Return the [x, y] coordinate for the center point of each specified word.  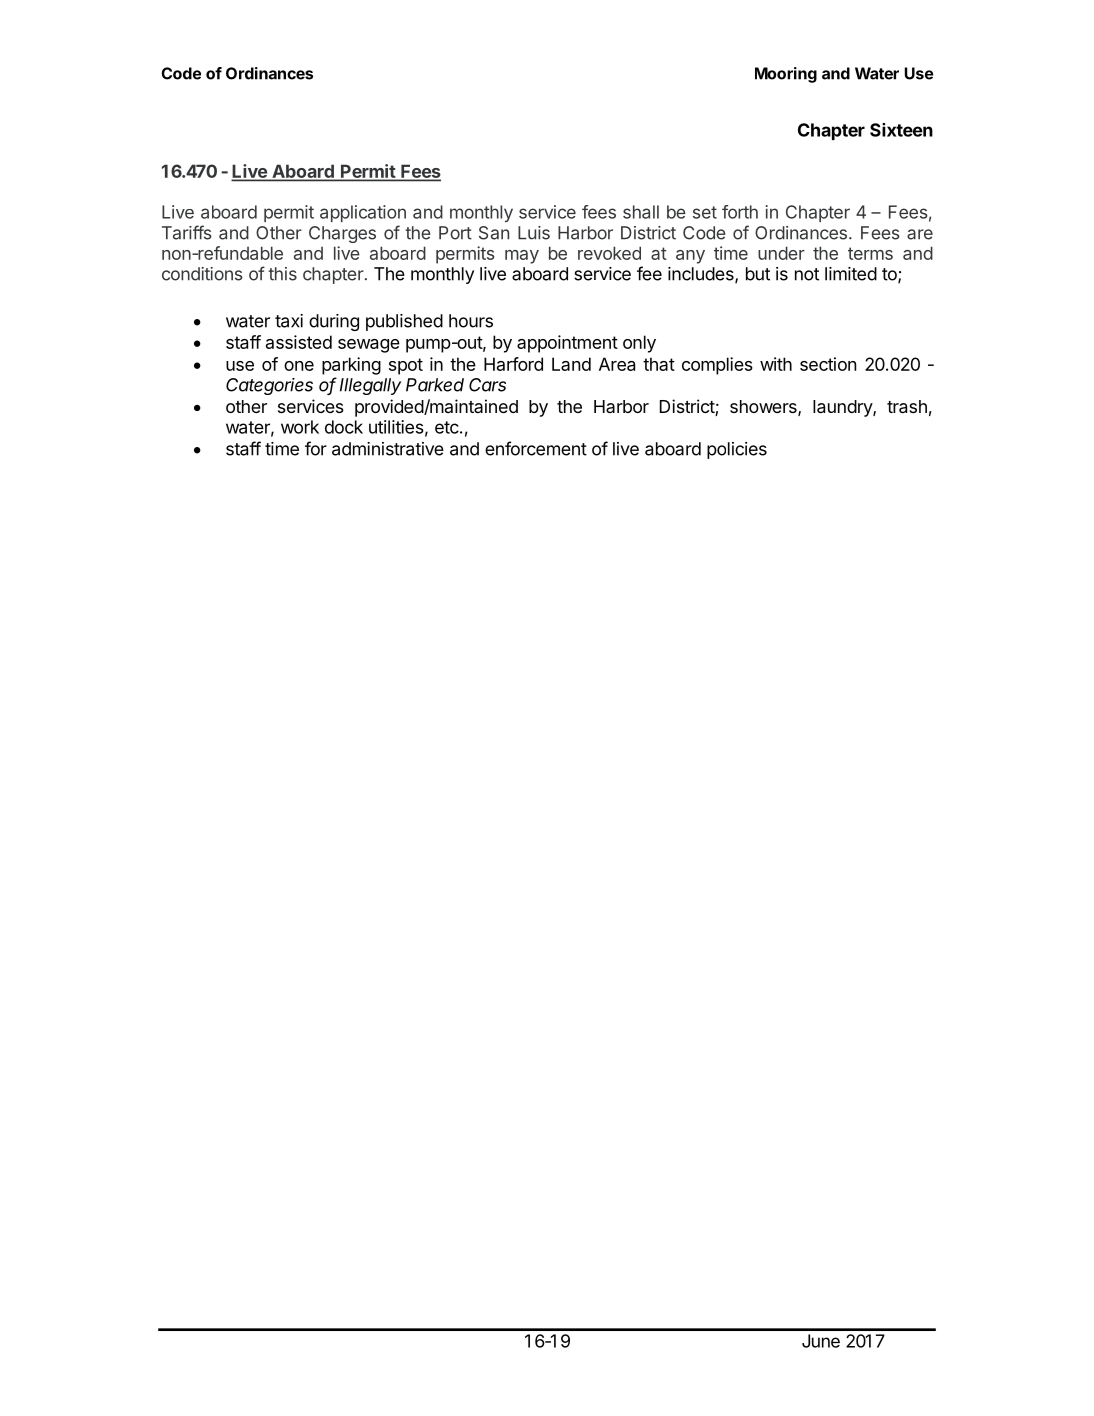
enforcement [536, 448]
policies [737, 450]
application [363, 213]
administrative [388, 449]
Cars [487, 385]
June [821, 1341]
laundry [843, 408]
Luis [534, 233]
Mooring [786, 75]
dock [344, 427]
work [300, 427]
